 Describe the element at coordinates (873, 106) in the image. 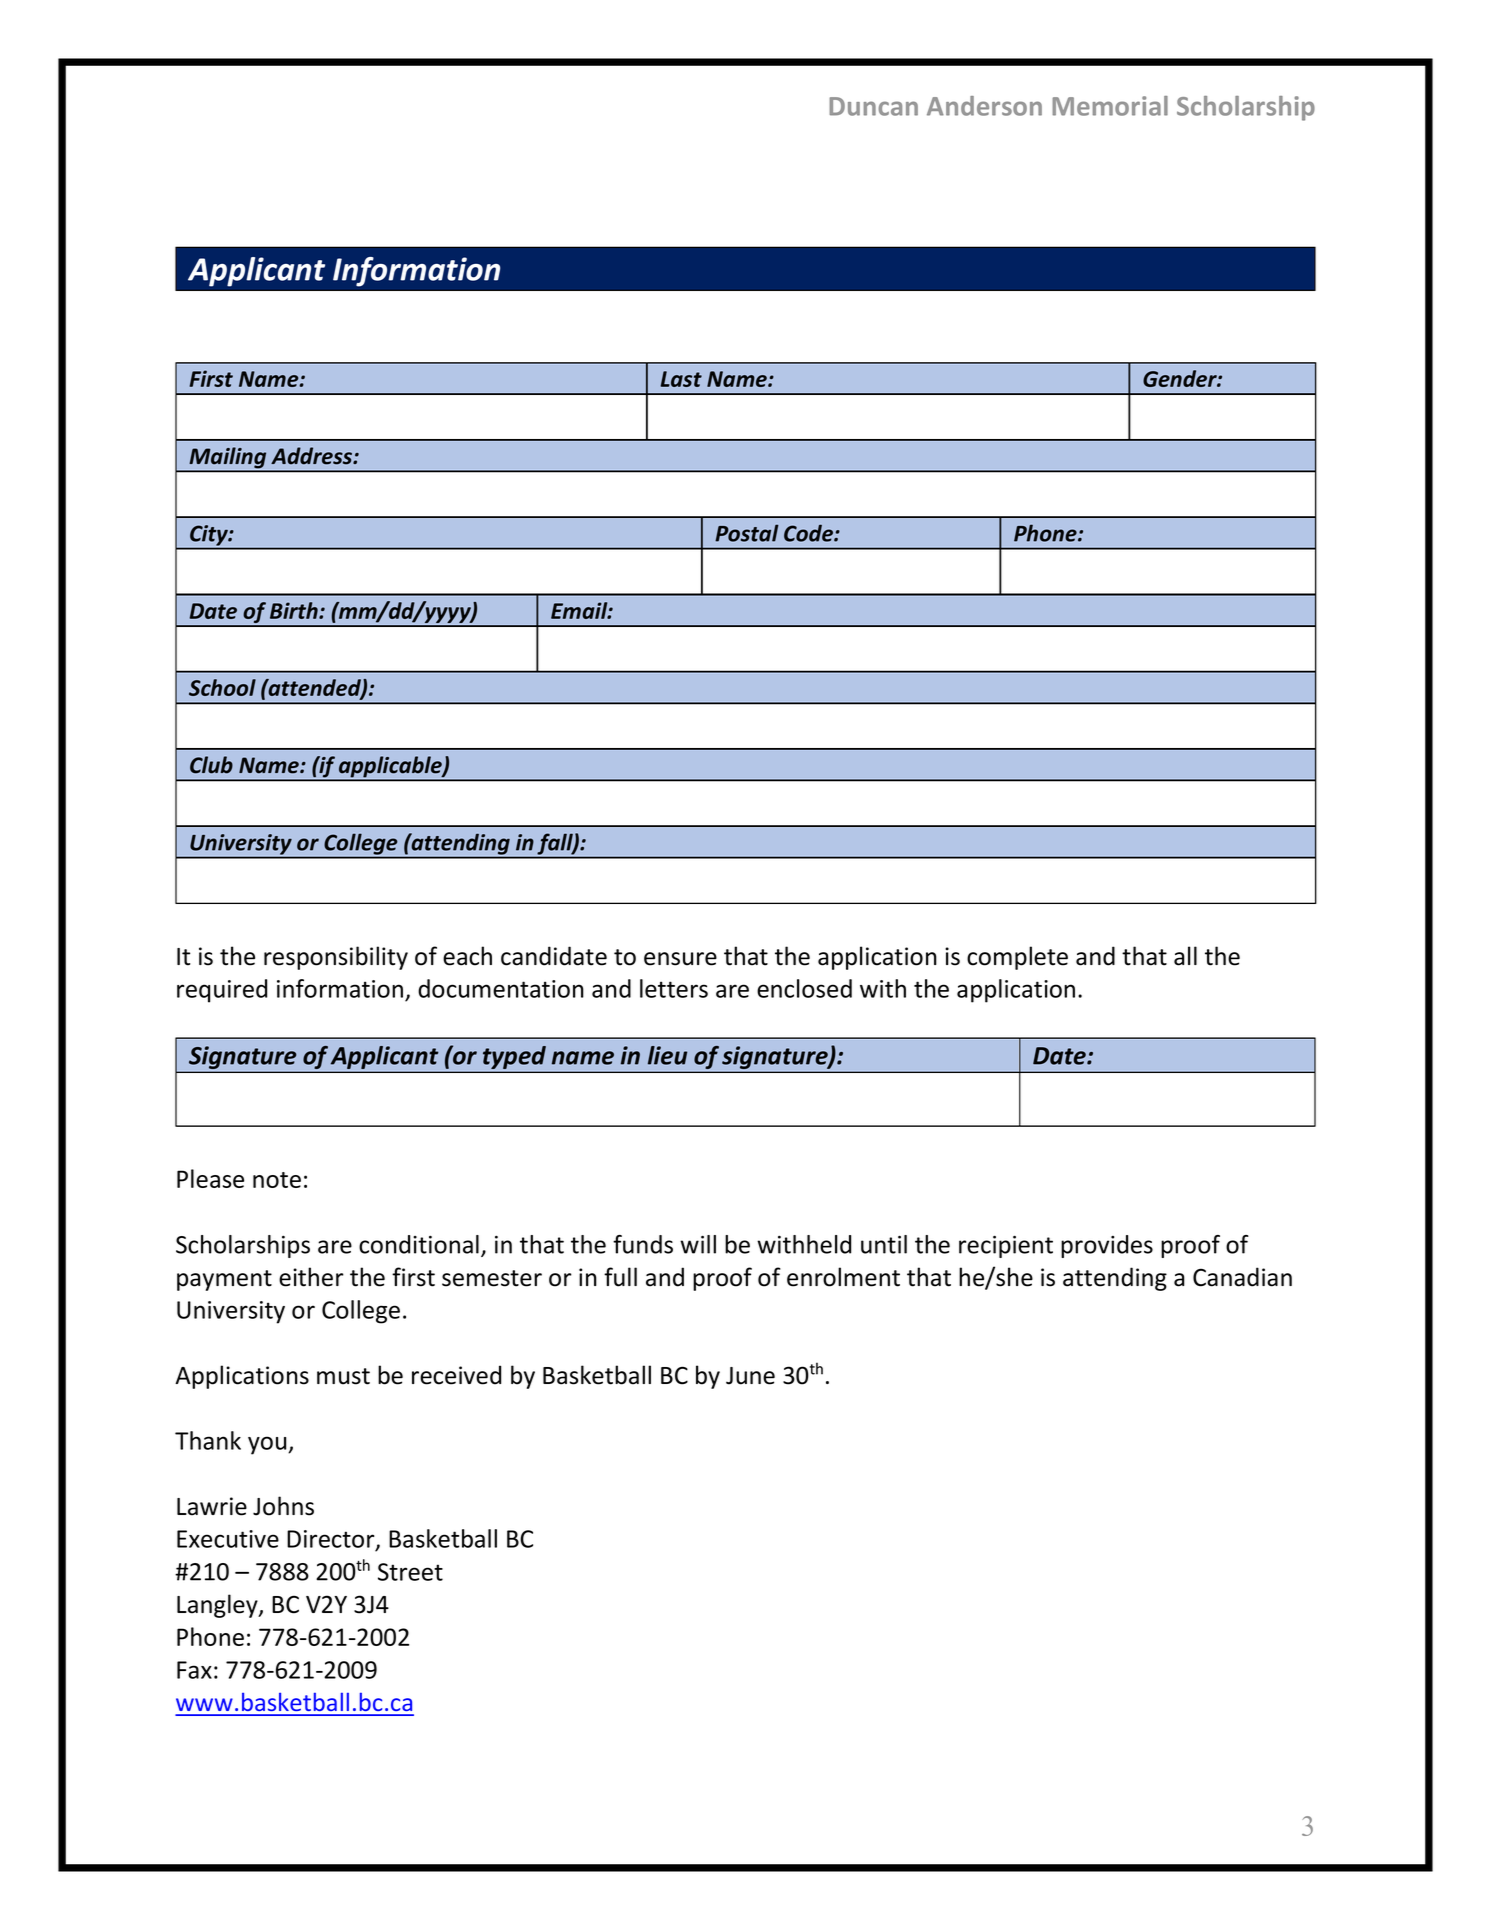

I see `Duncan` at that location.
